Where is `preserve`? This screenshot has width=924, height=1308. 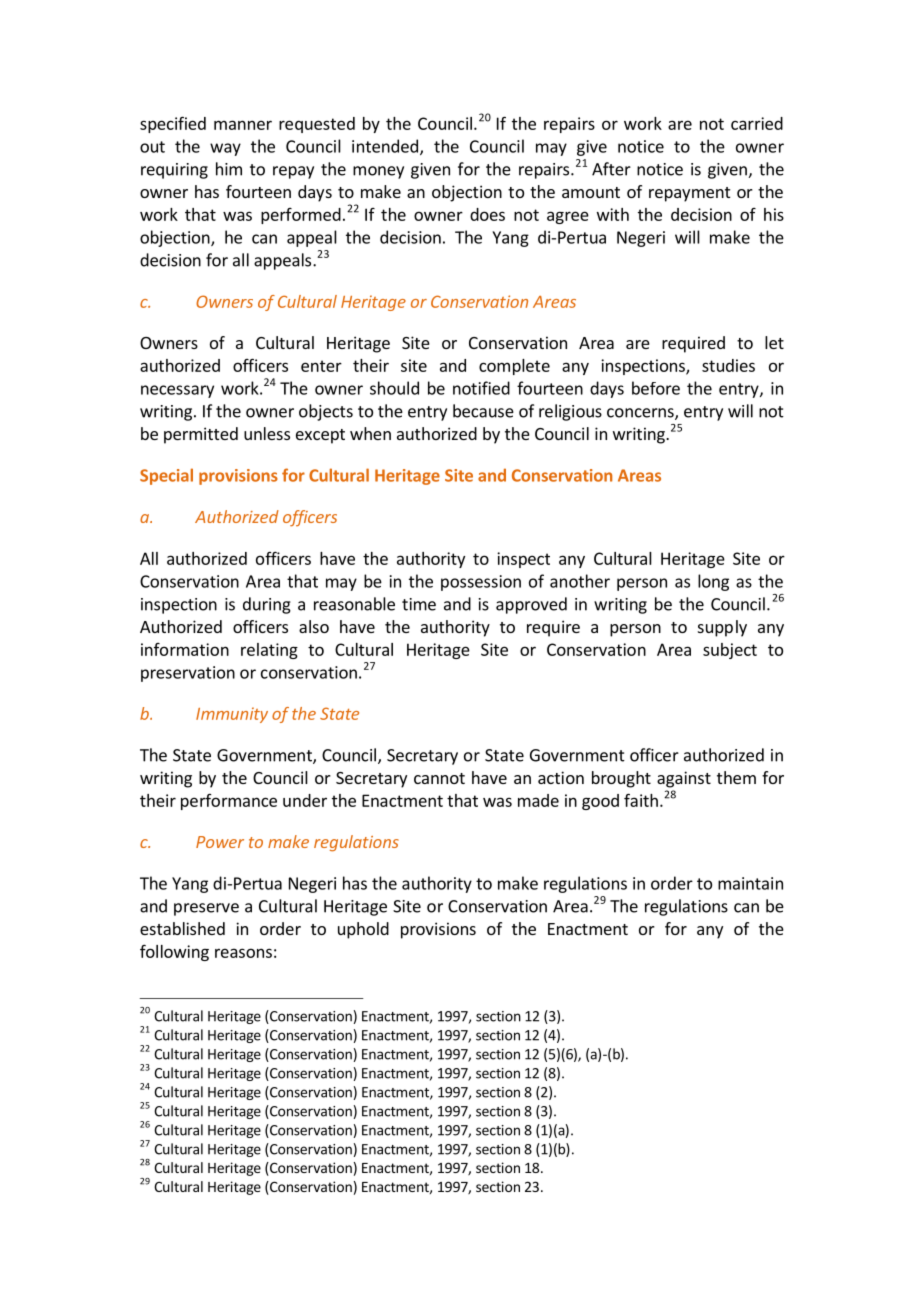
preserve is located at coordinates (206, 909).
